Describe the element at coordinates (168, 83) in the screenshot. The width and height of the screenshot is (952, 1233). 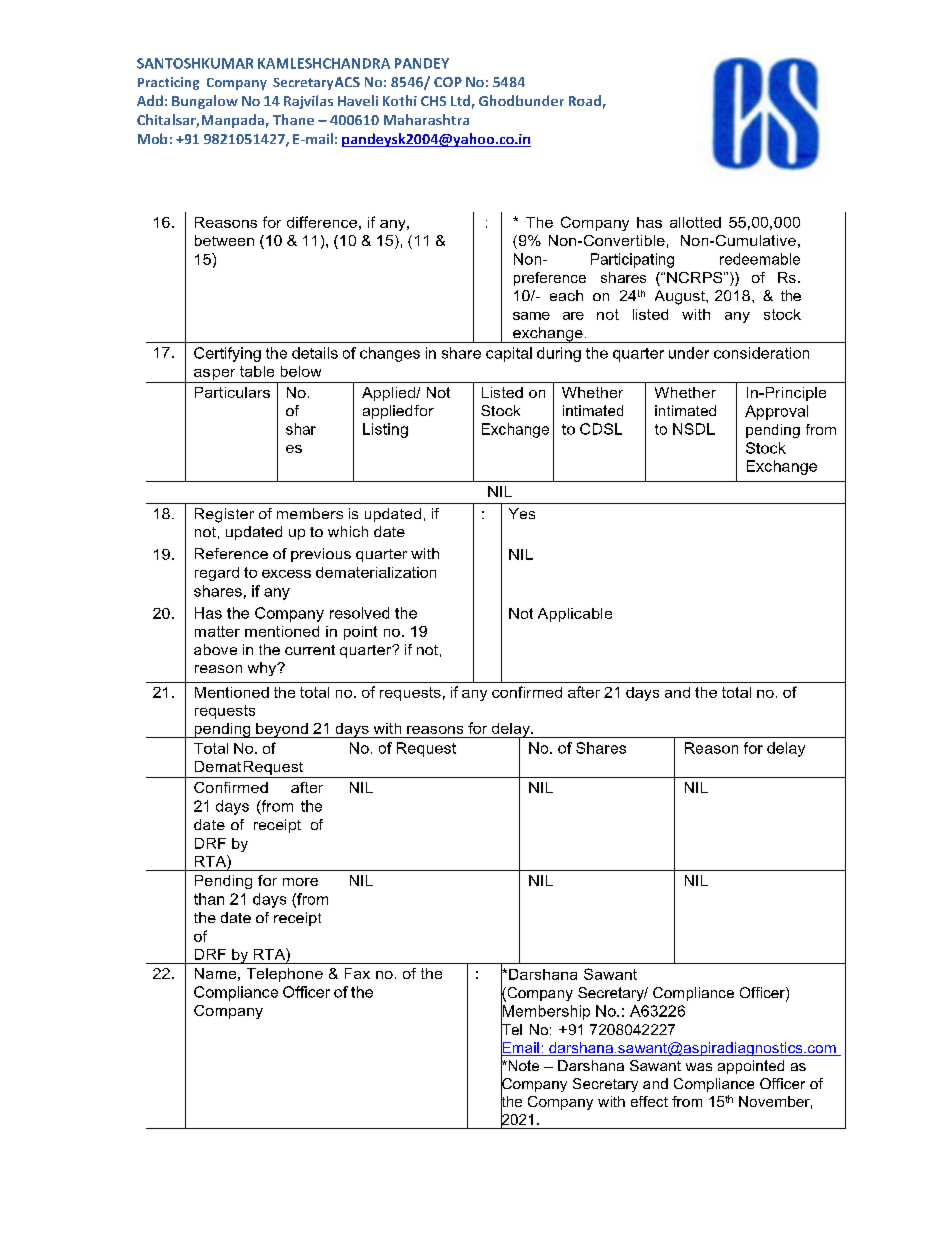
I see `Practicing` at that location.
